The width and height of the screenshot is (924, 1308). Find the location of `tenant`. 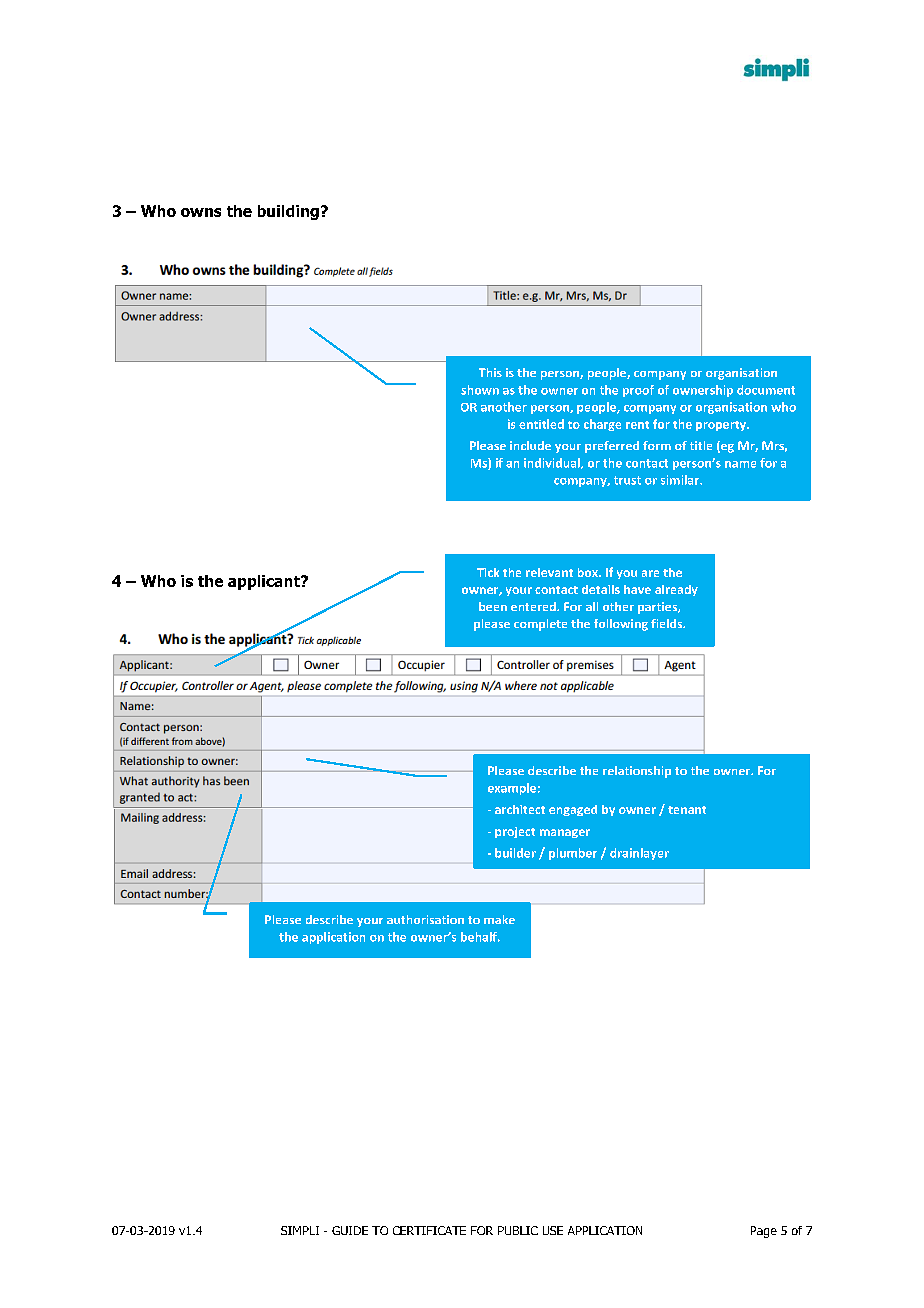

tenant is located at coordinates (687, 810).
